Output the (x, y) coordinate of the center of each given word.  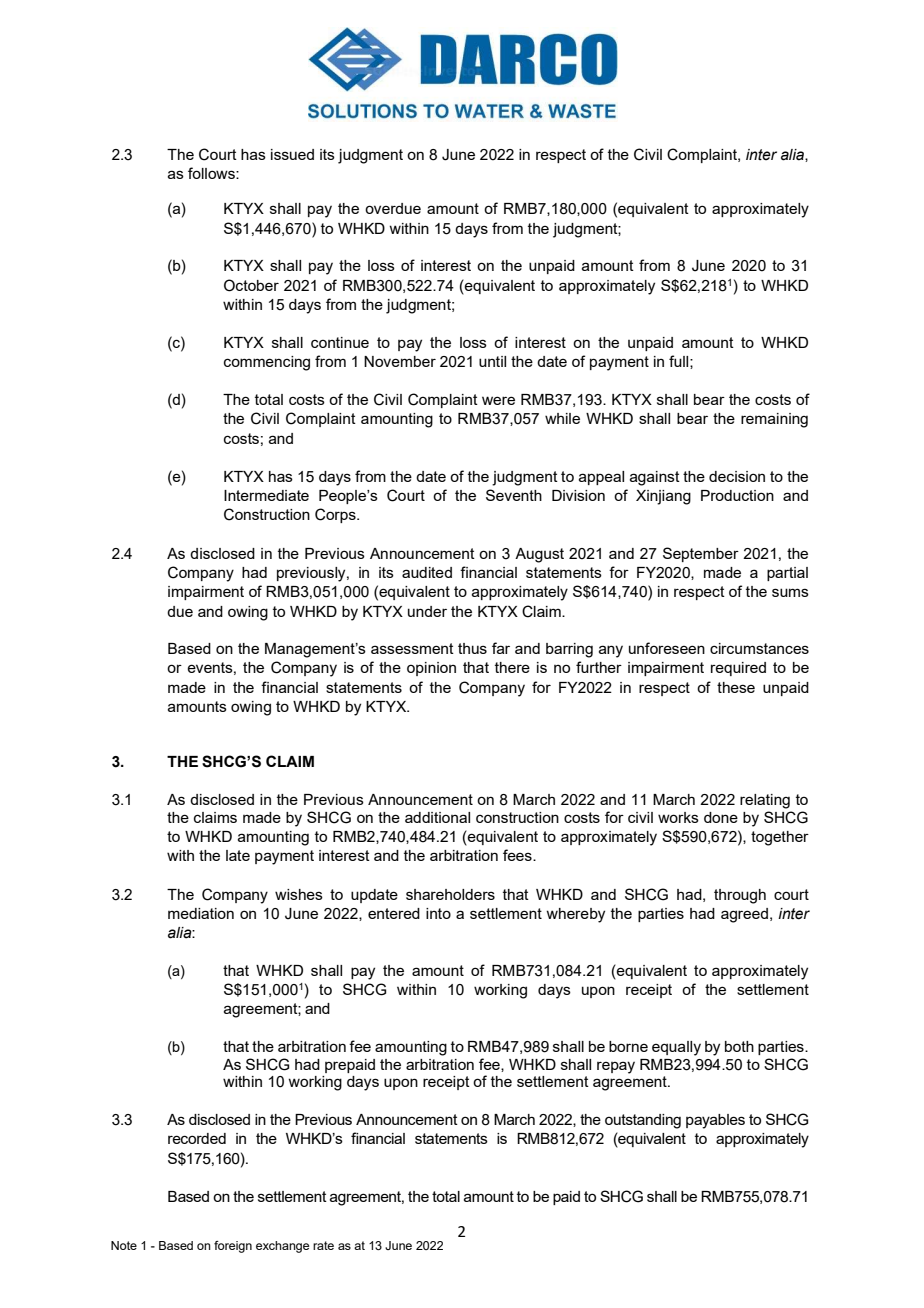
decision (737, 476)
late (238, 855)
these (736, 687)
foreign (233, 1247)
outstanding (643, 1121)
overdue (393, 208)
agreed (744, 915)
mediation (201, 913)
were (498, 400)
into (438, 913)
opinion (431, 669)
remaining (774, 420)
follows (212, 173)
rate (323, 1245)
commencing (267, 363)
